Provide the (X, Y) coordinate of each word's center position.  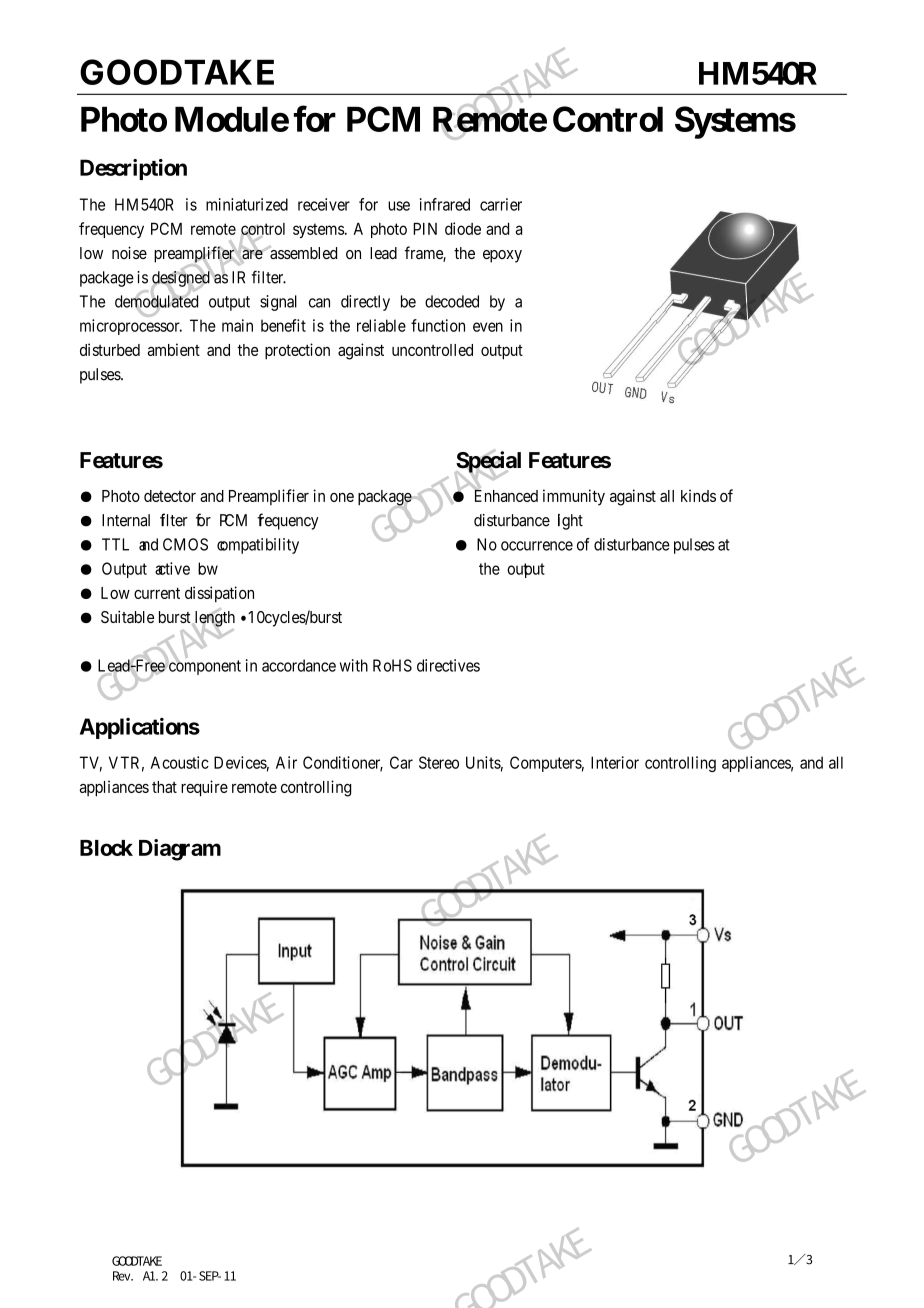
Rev (123, 1276)
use (399, 206)
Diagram (180, 850)
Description (133, 169)
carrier (501, 204)
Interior (615, 762)
